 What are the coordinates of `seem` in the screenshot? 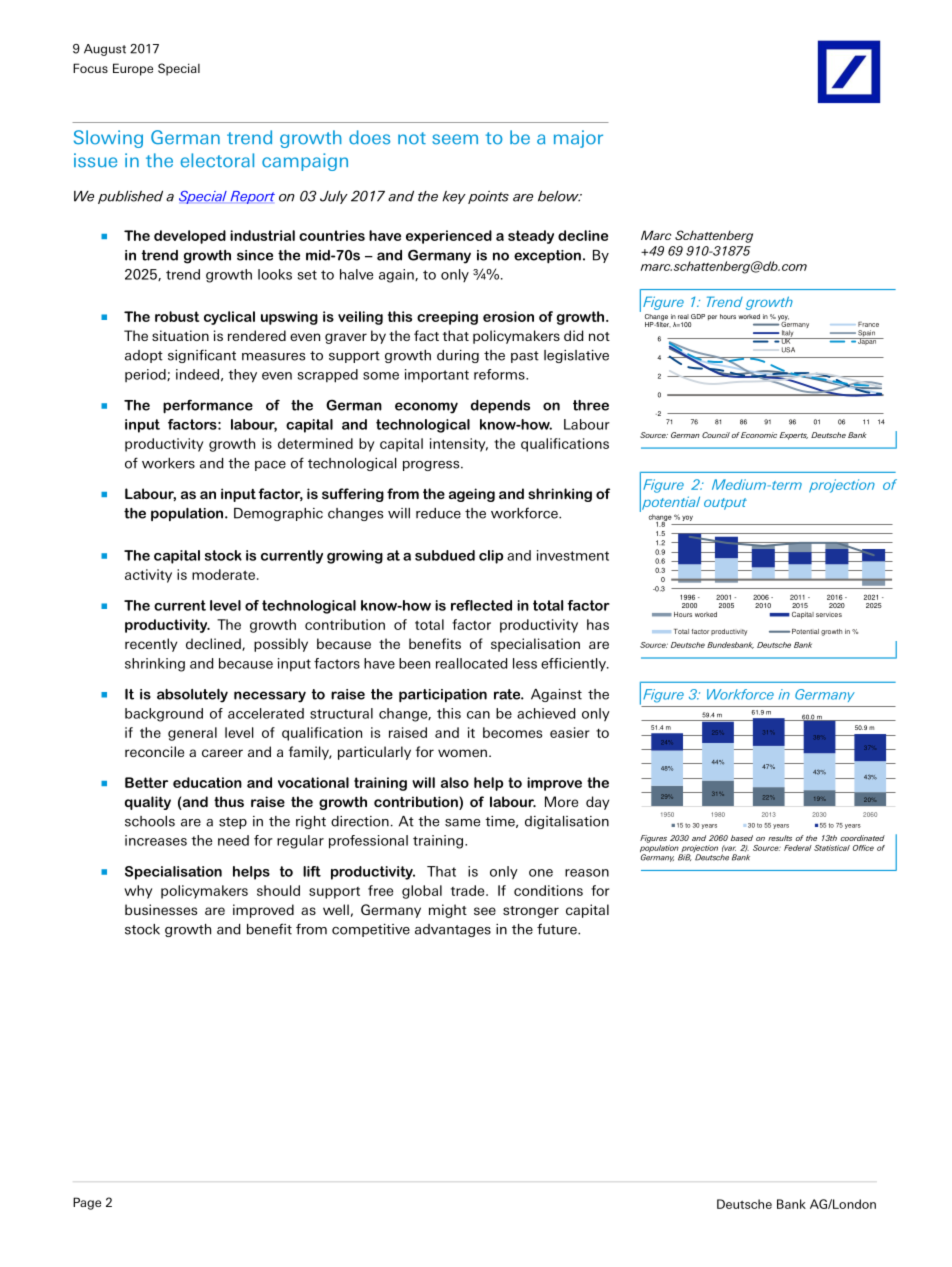 It's located at (455, 139).
